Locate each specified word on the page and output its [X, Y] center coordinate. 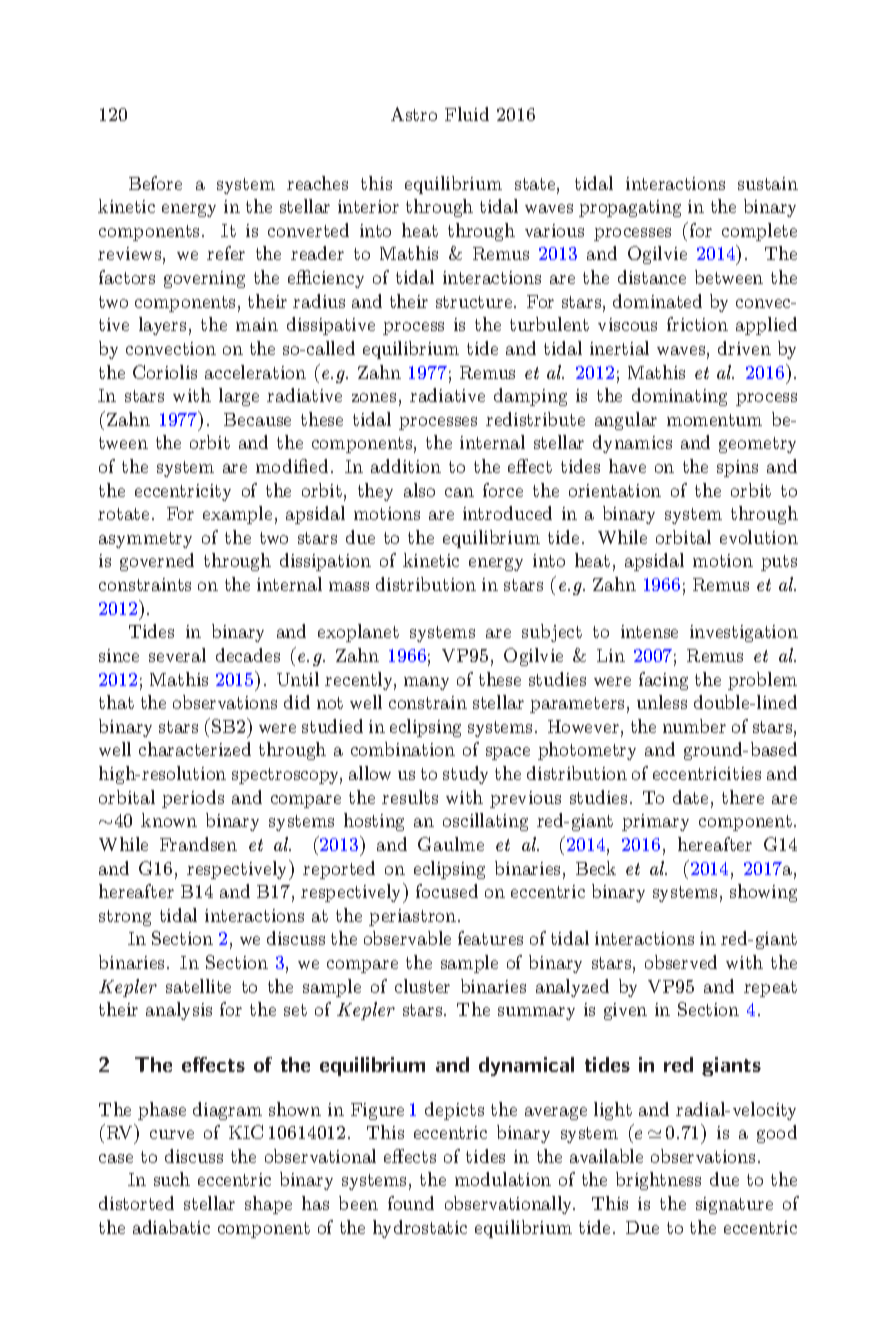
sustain [768, 183]
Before [155, 183]
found [411, 1203]
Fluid [467, 114]
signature [734, 1205]
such [172, 1179]
